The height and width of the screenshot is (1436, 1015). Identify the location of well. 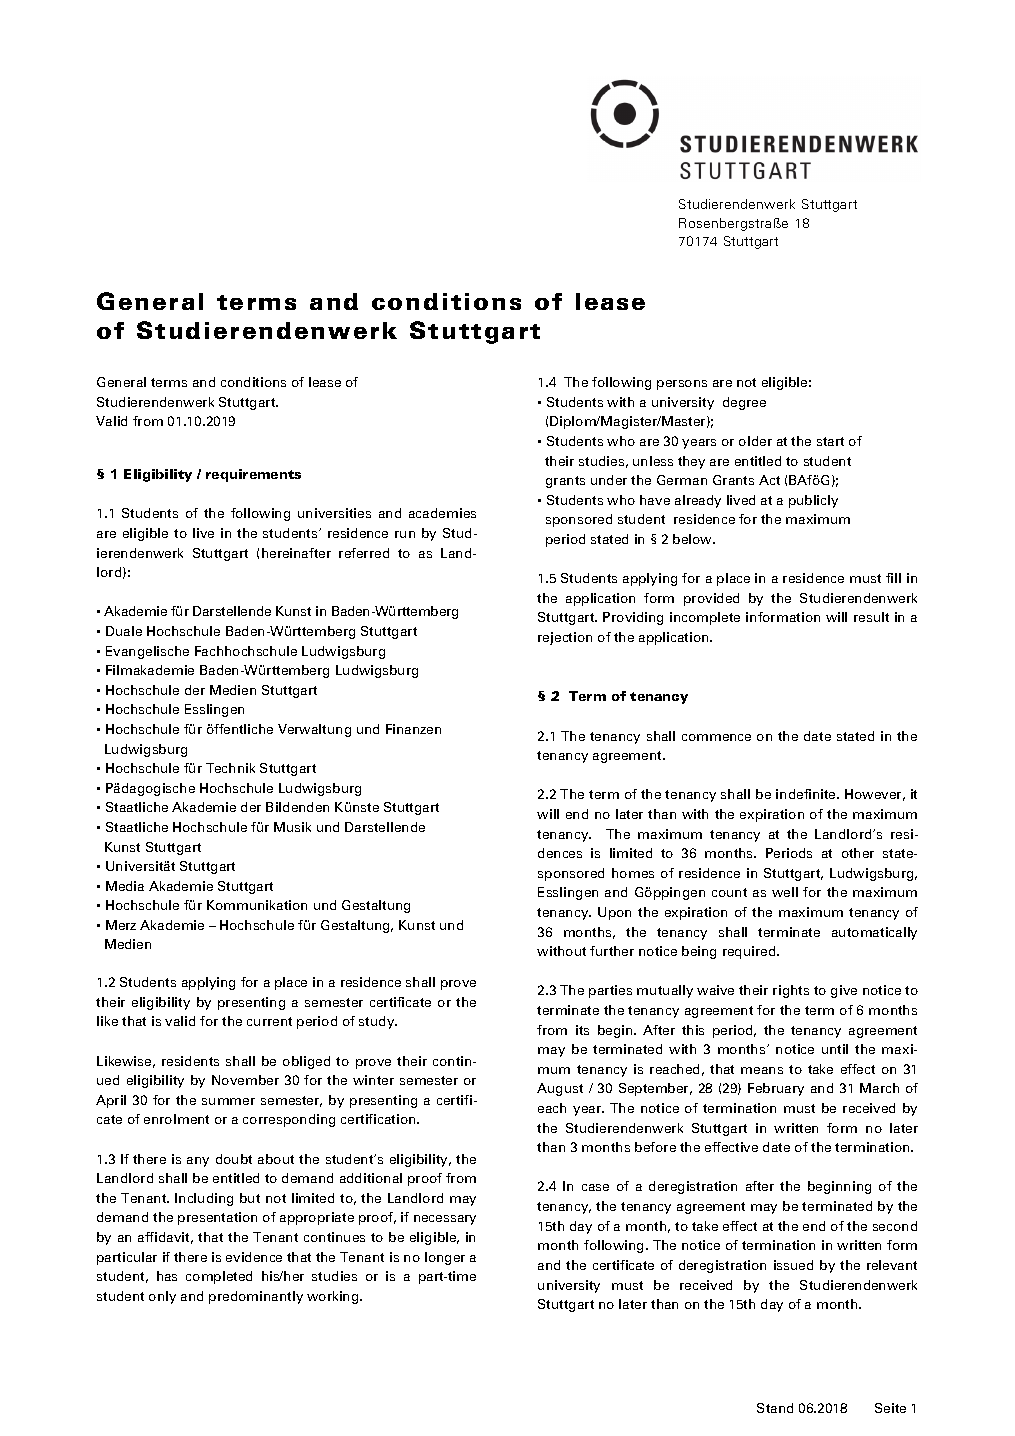
(785, 892).
